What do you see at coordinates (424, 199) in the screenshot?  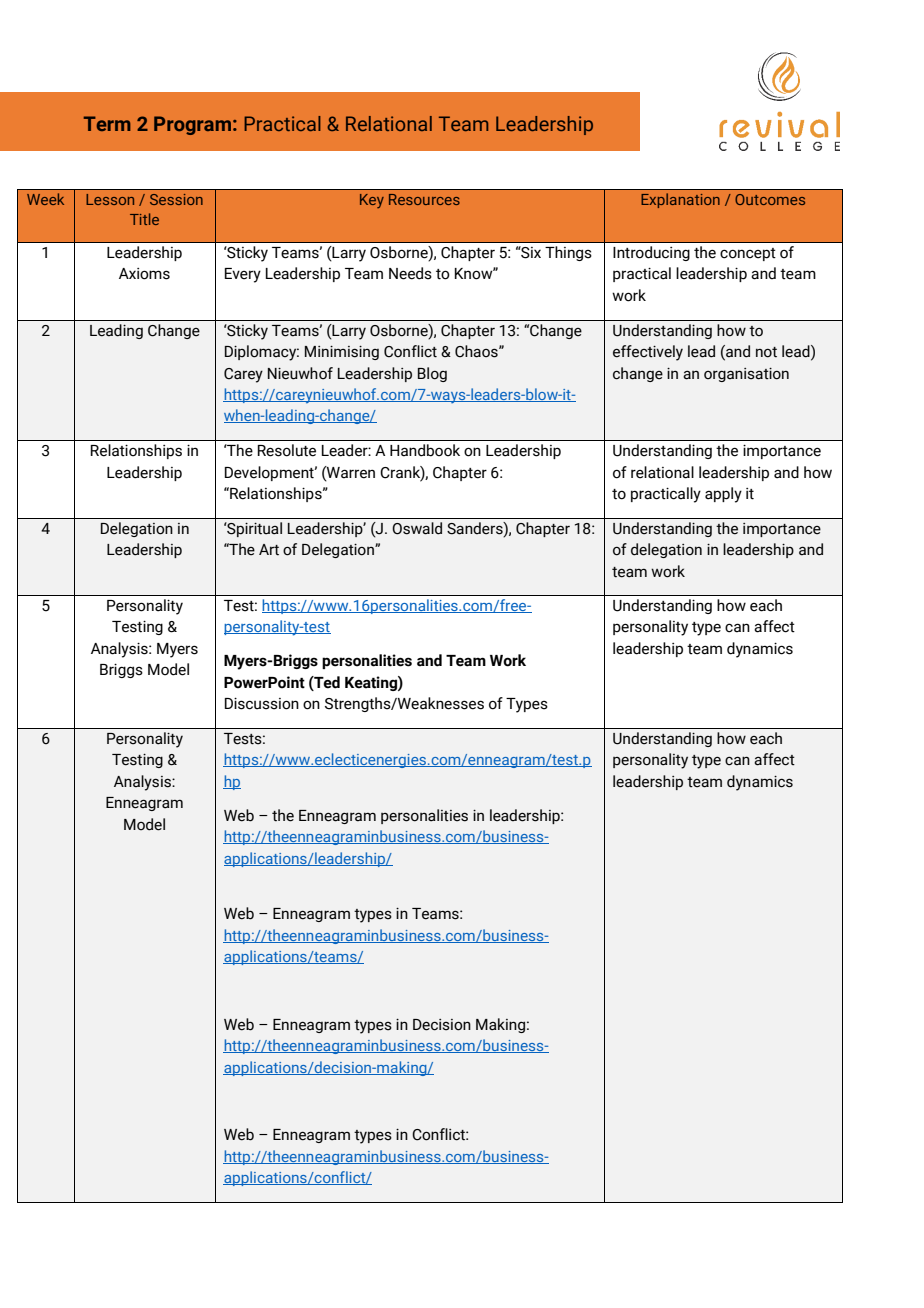 I see `Resources` at bounding box center [424, 199].
